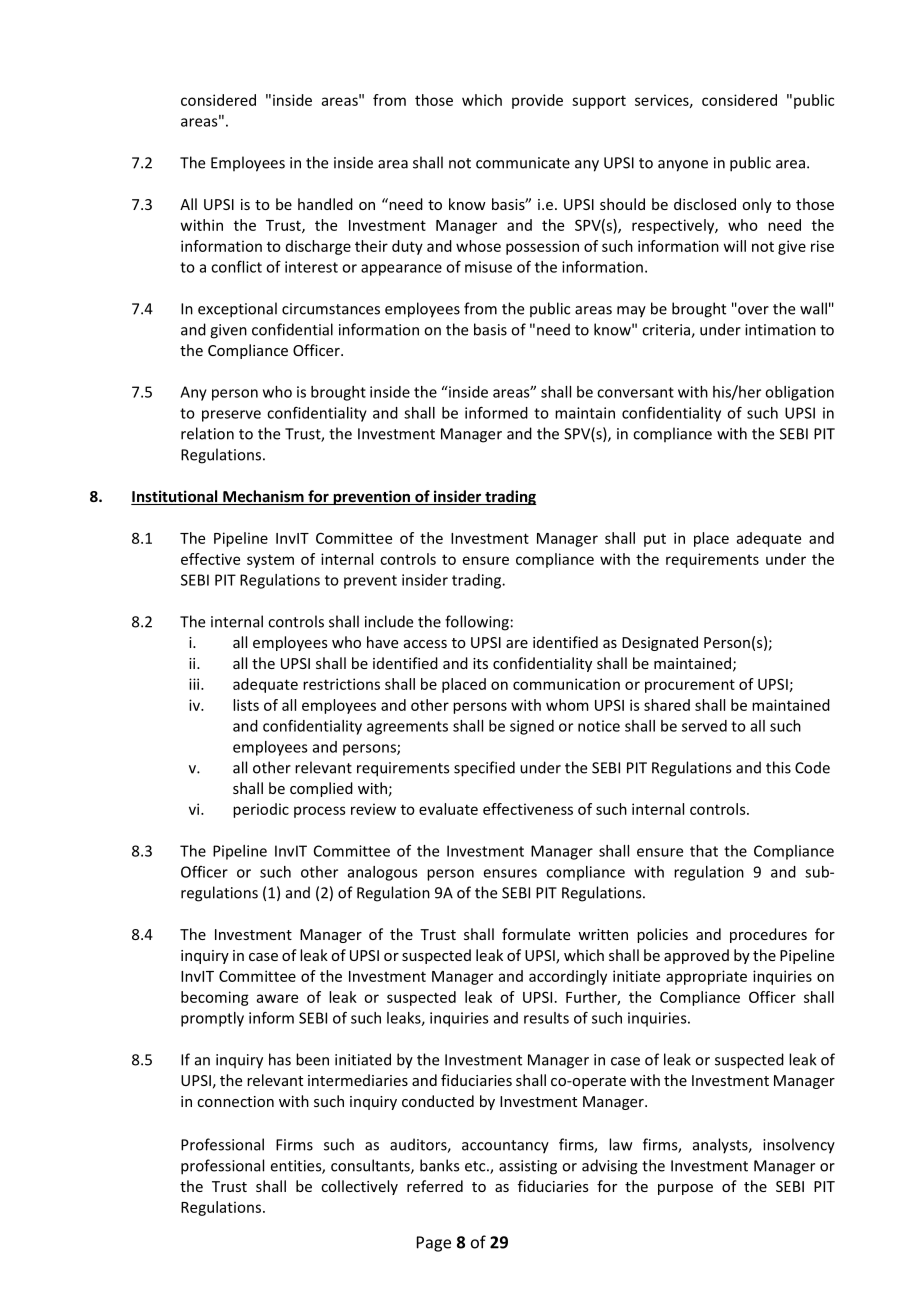  I want to click on handled, so click(325, 204).
